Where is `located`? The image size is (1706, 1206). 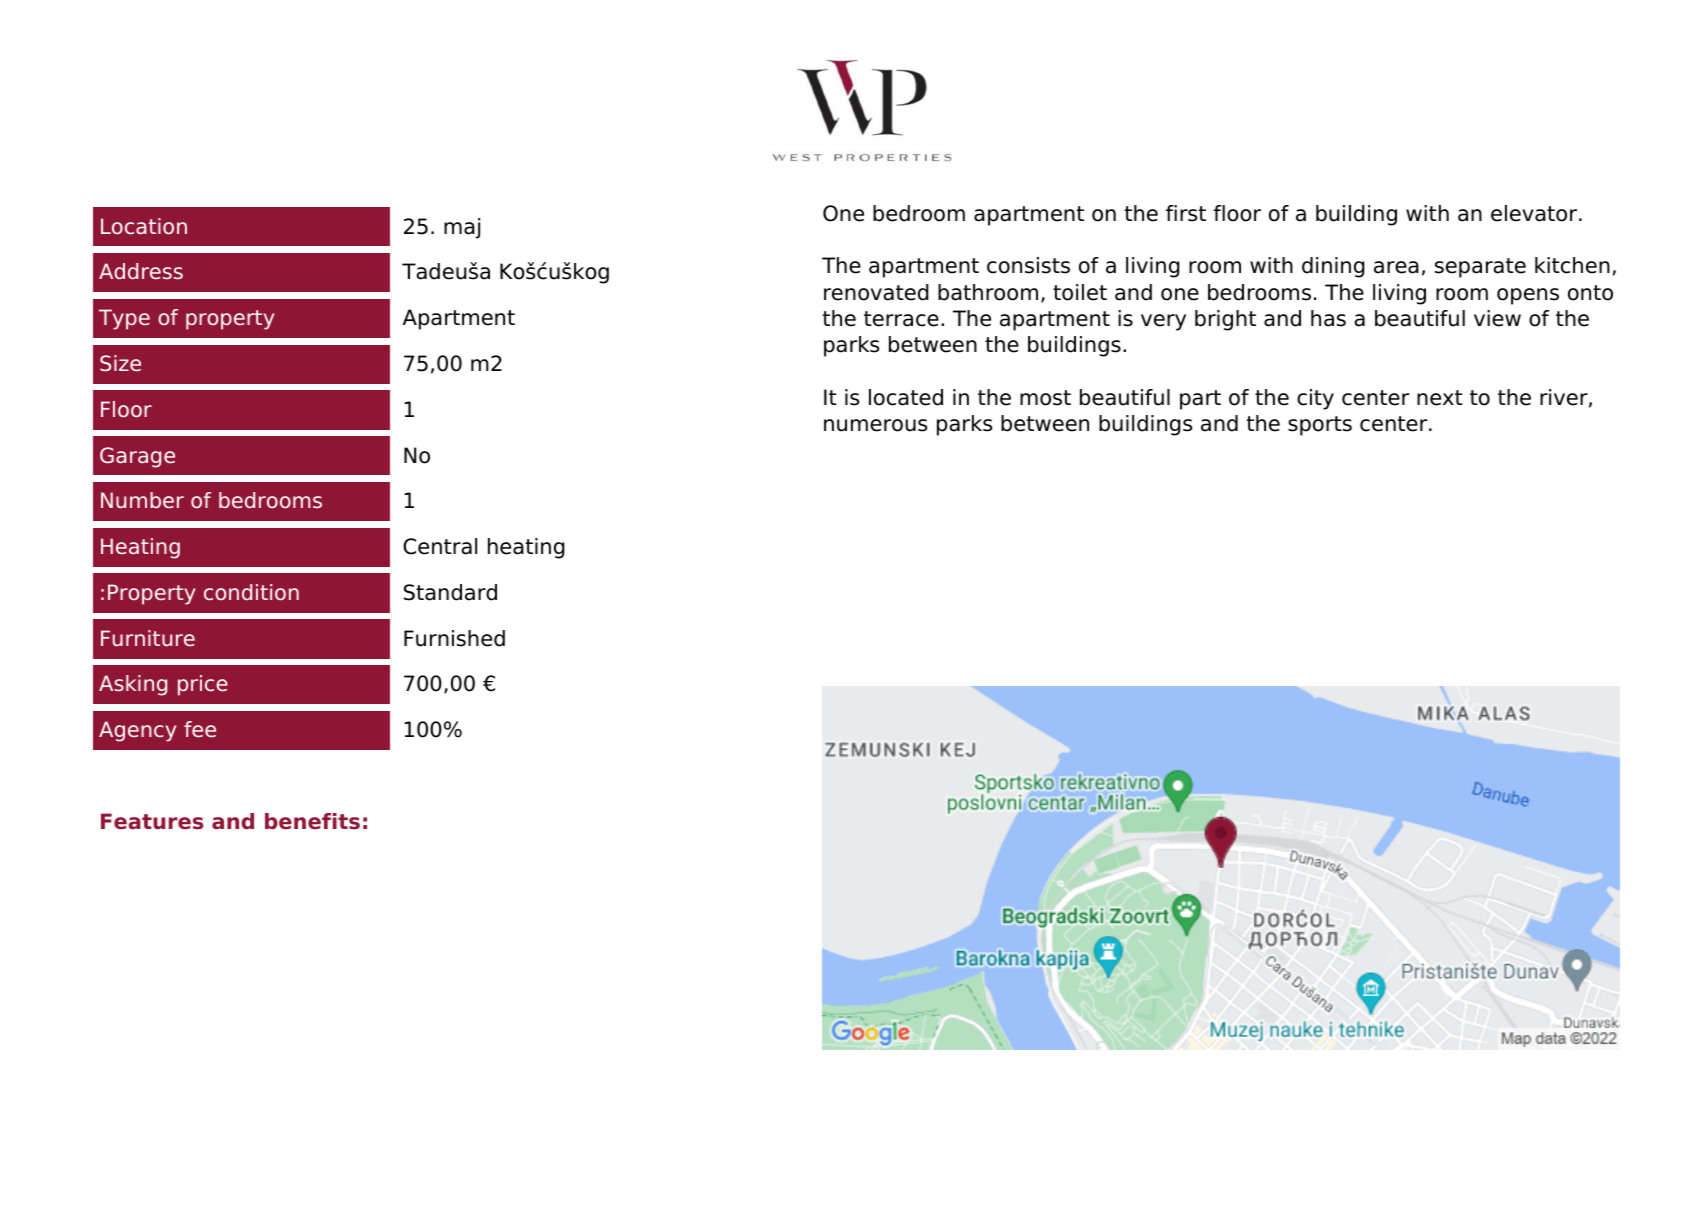
located is located at coordinates (906, 397).
